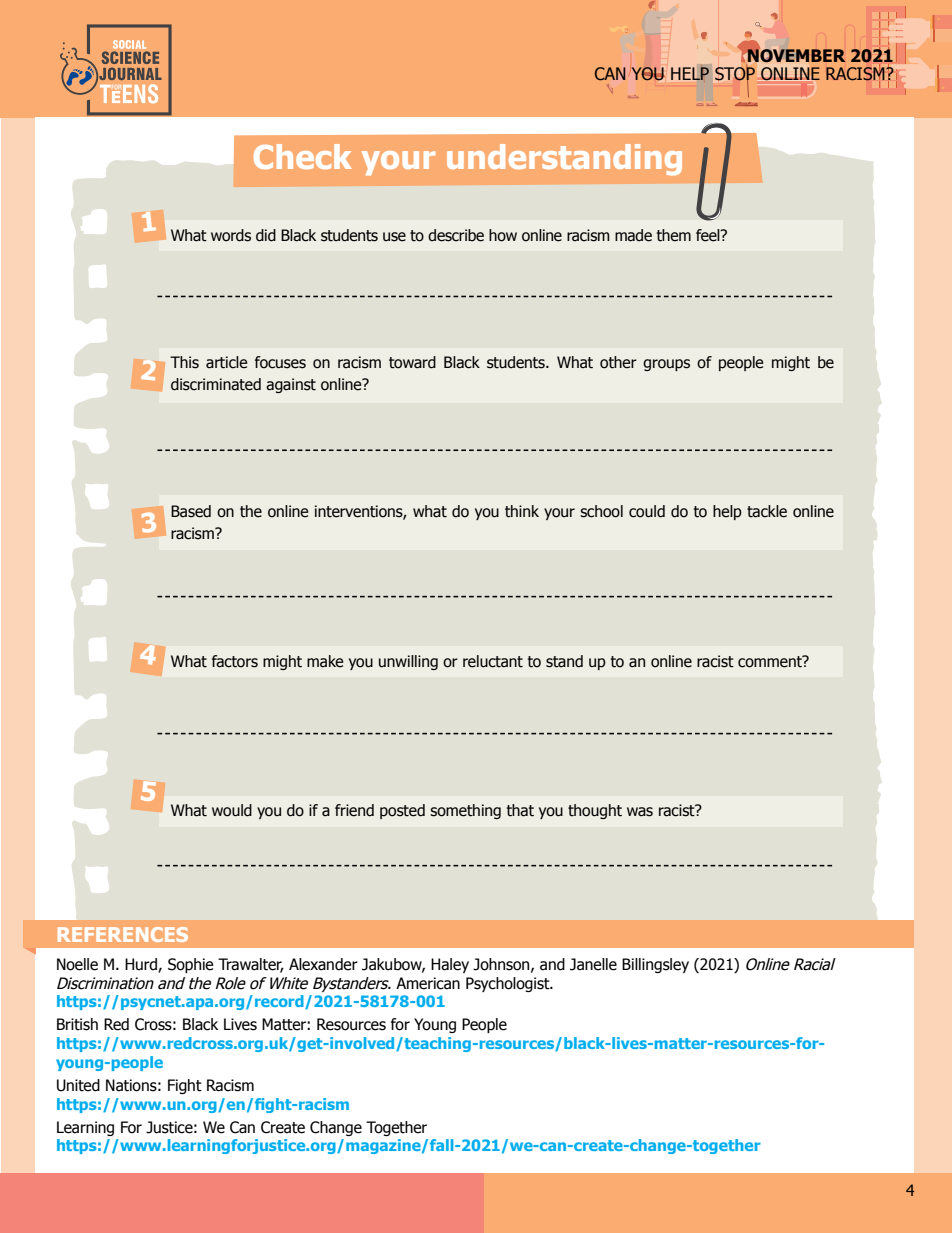 Image resolution: width=952 pixels, height=1233 pixels. I want to click on American, so click(428, 983).
